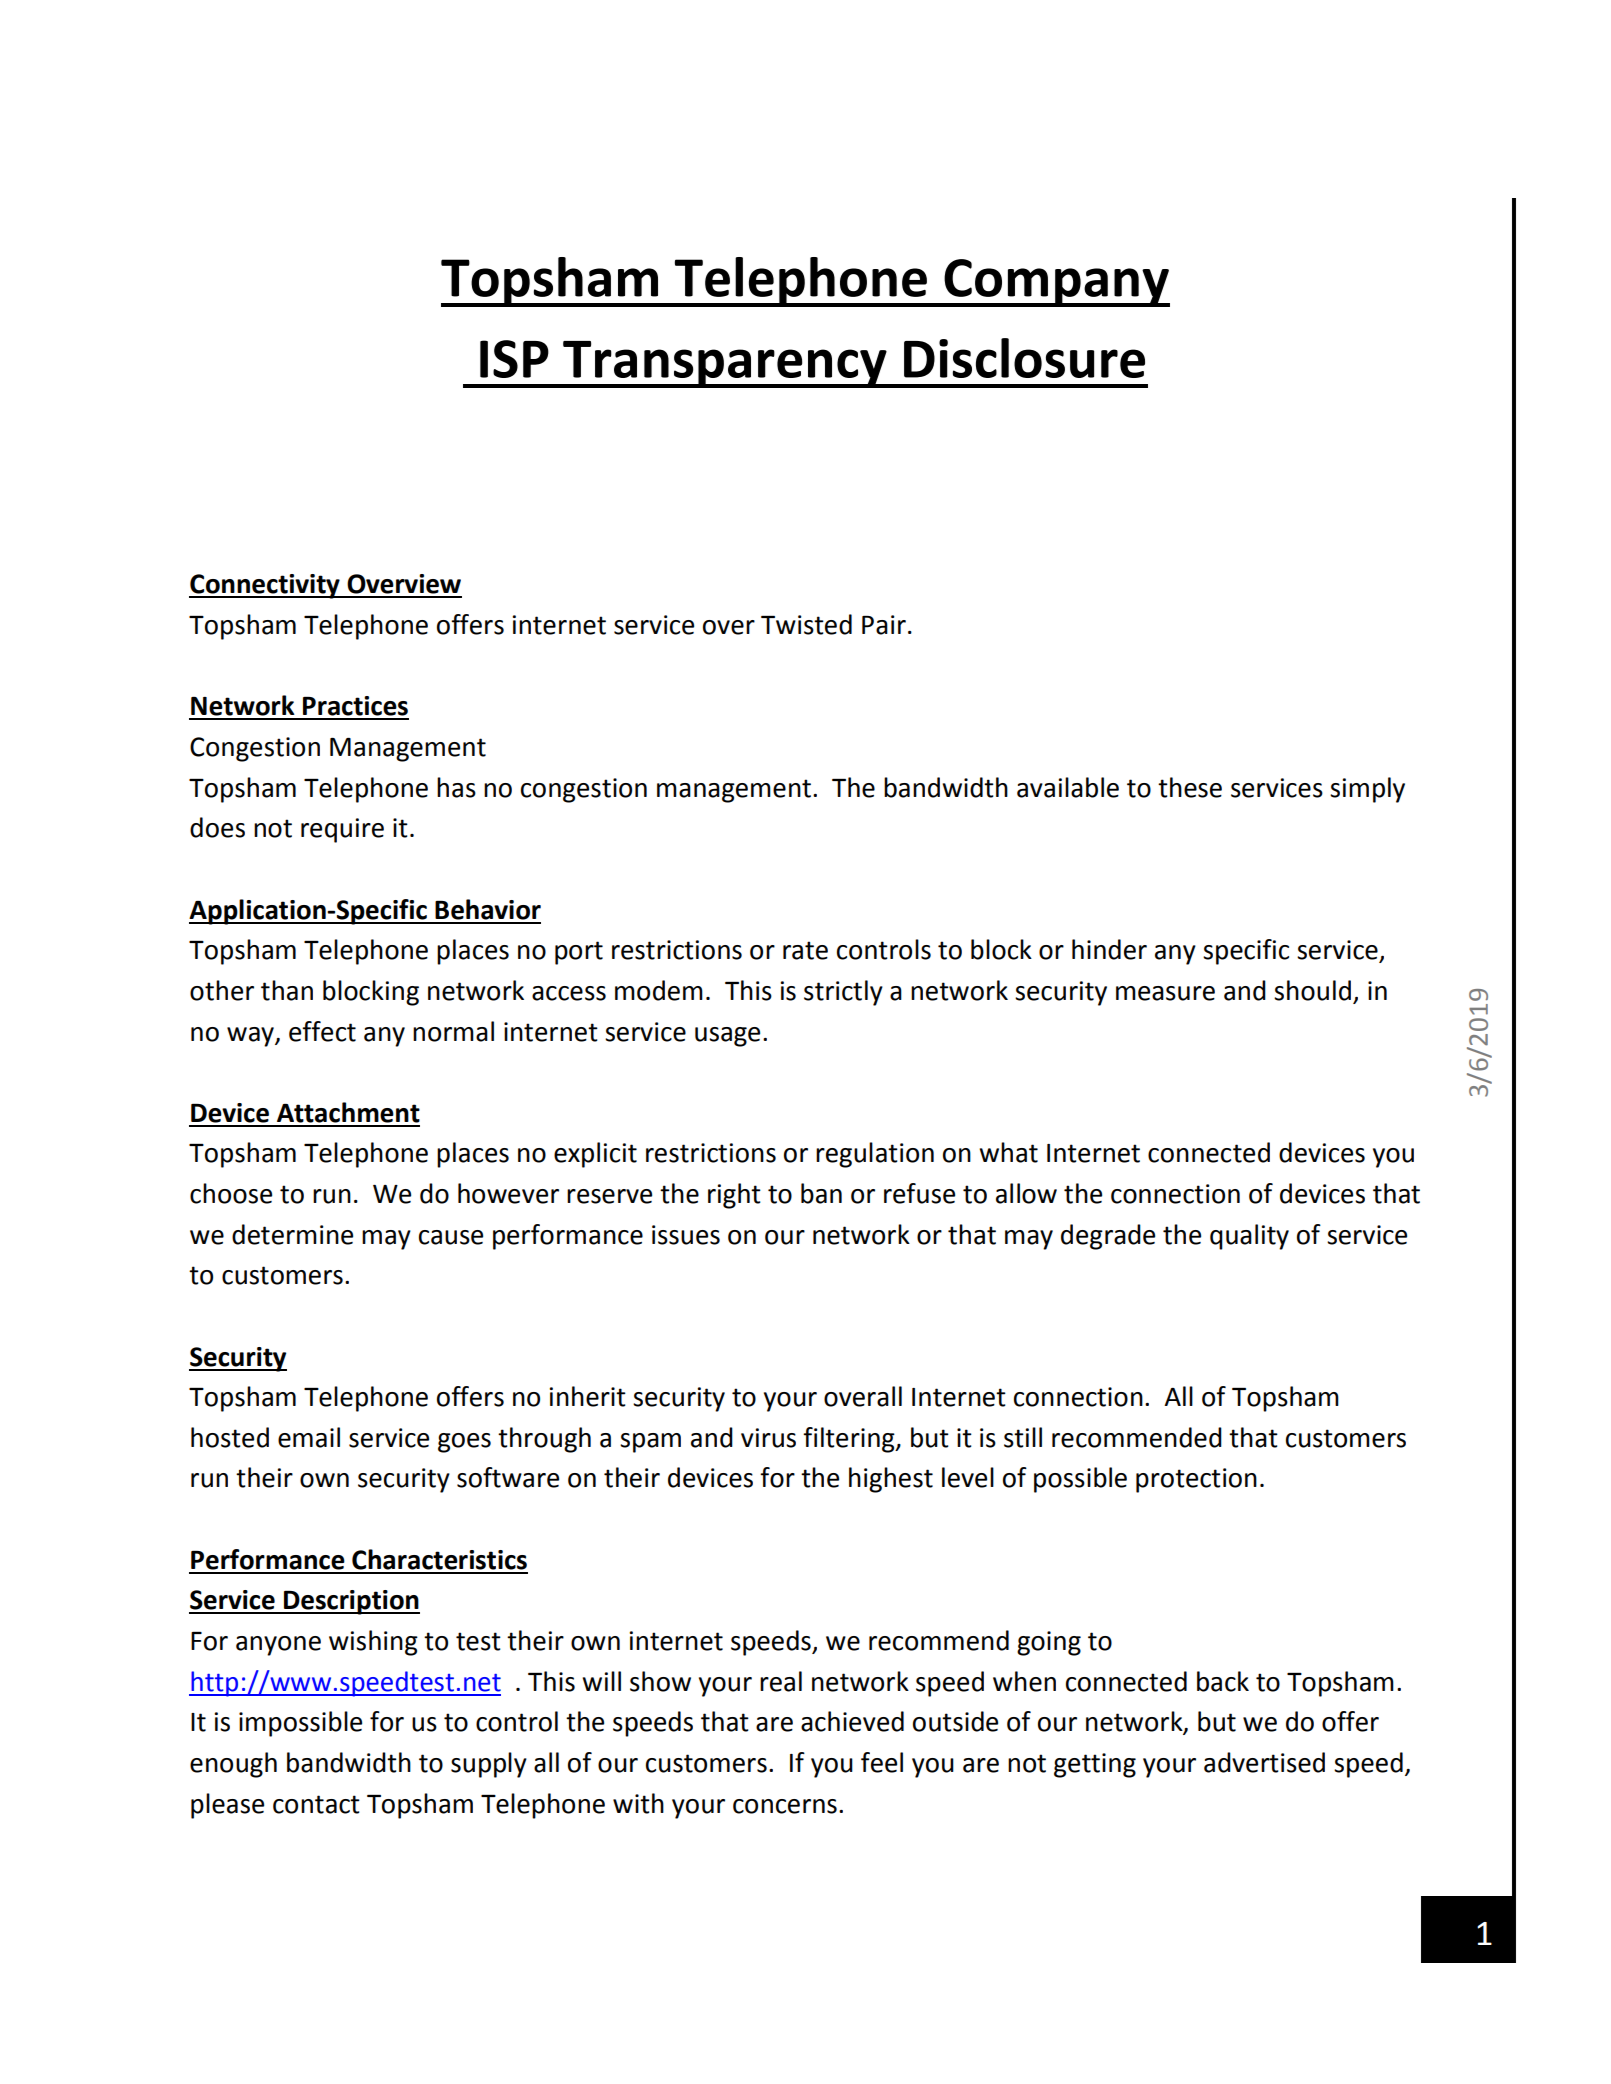  What do you see at coordinates (322, 1031) in the screenshot?
I see `effect` at bounding box center [322, 1031].
